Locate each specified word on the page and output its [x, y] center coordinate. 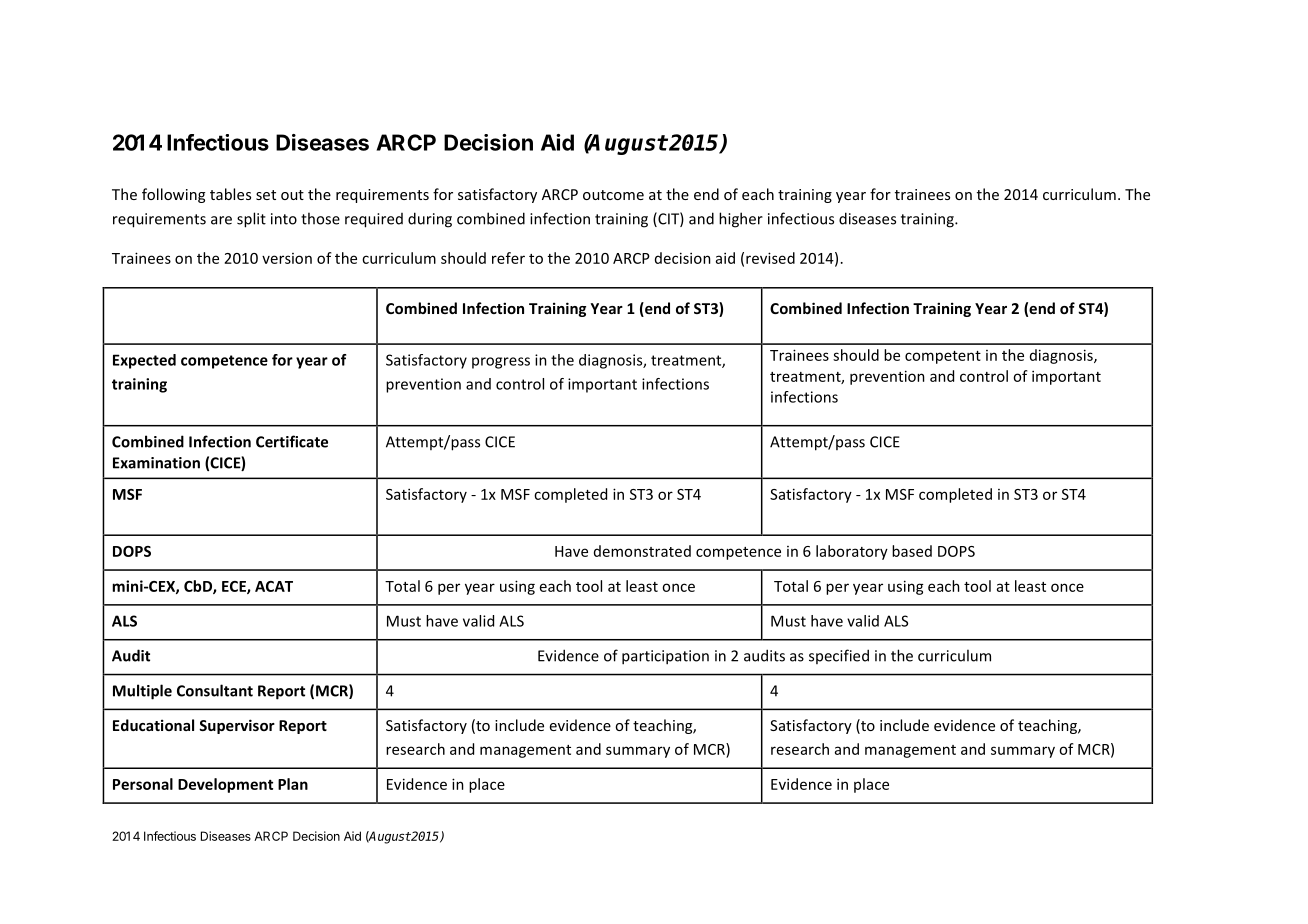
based [912, 551]
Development [225, 785]
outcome [613, 195]
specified [839, 656]
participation [665, 657]
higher [741, 220]
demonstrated [642, 551]
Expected [144, 361]
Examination [156, 463]
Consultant [215, 690]
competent [943, 357]
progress [501, 363]
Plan [293, 784]
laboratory [852, 552]
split [251, 220]
